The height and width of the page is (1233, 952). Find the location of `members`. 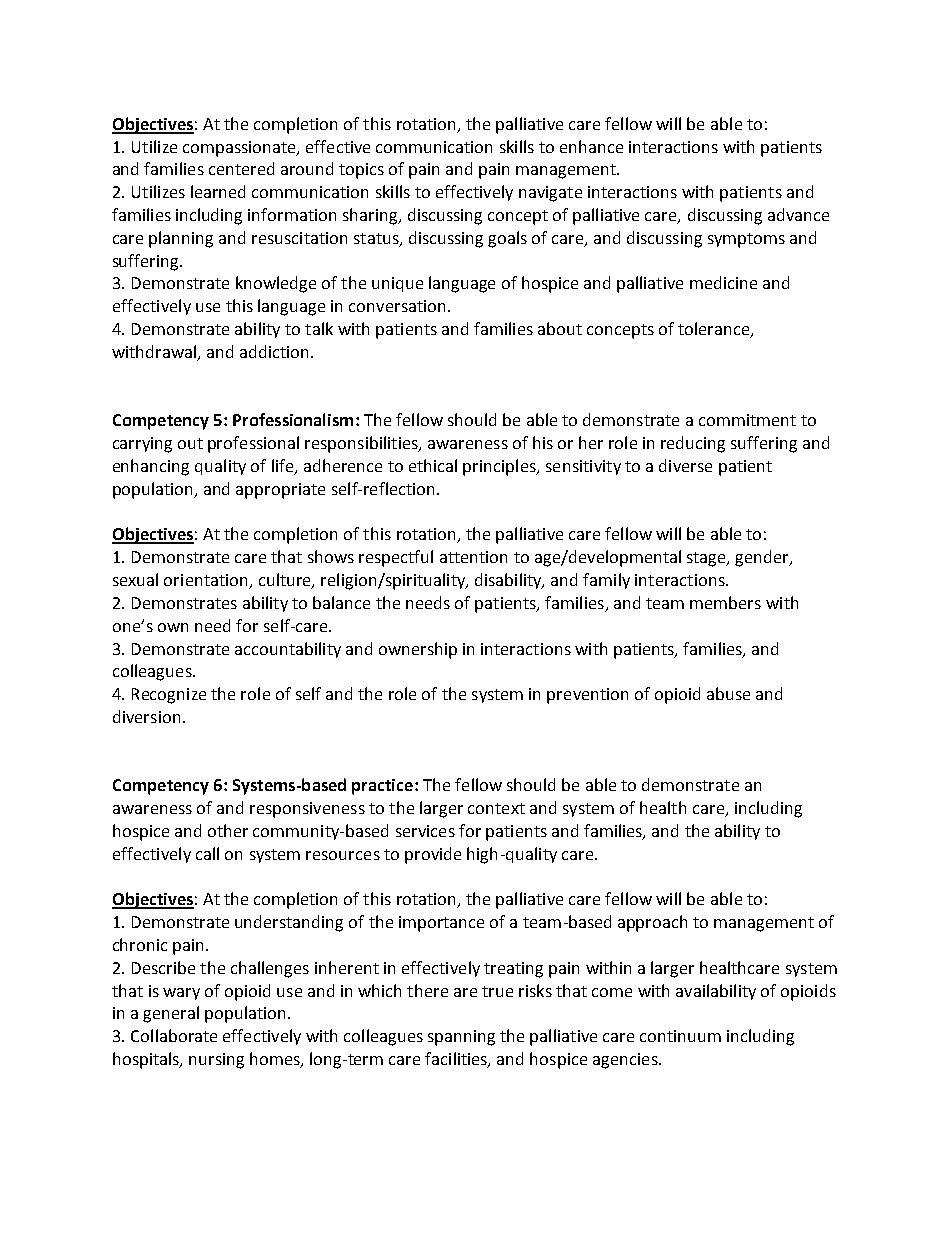

members is located at coordinates (725, 602).
